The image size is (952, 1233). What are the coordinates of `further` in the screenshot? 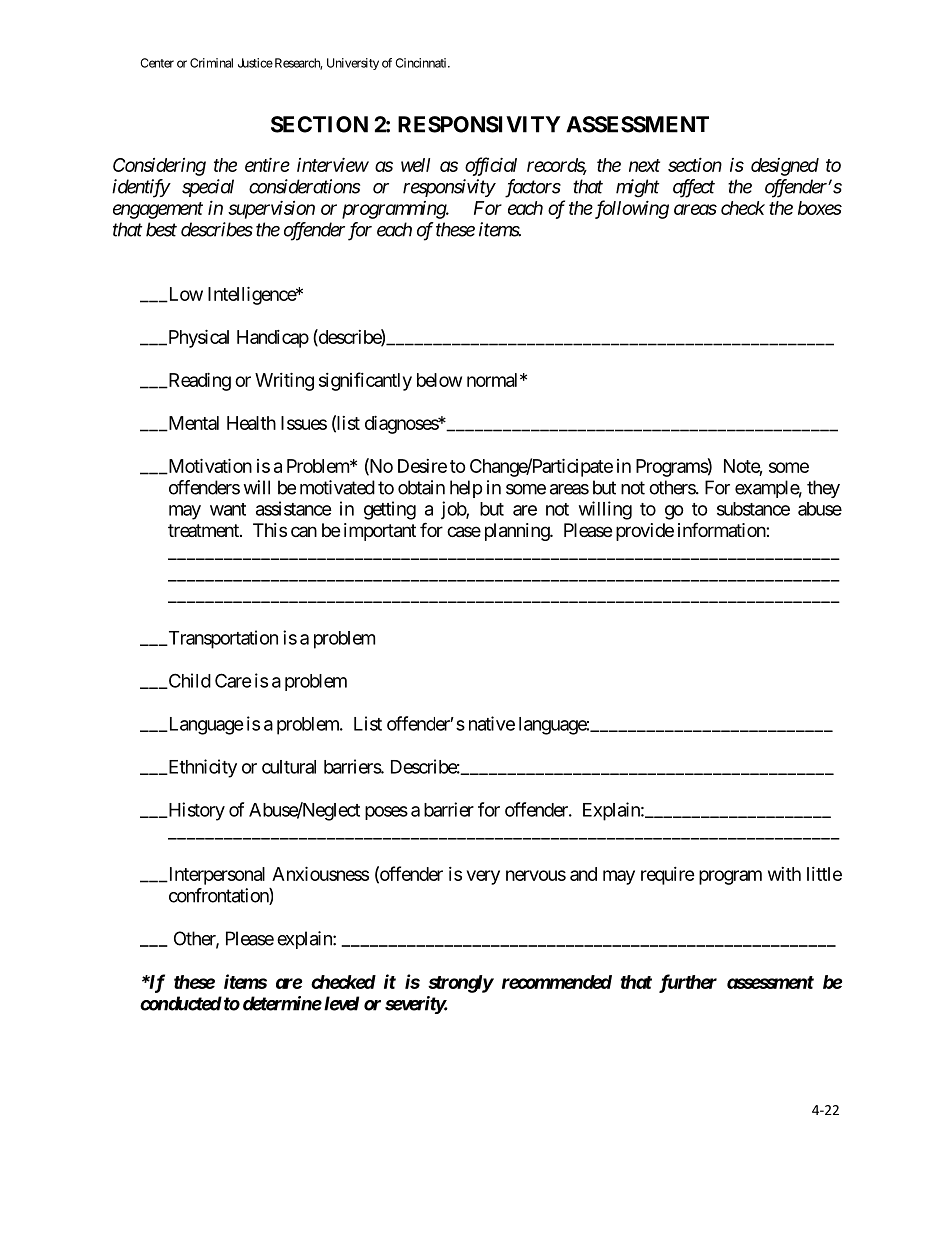 It's located at (688, 983).
